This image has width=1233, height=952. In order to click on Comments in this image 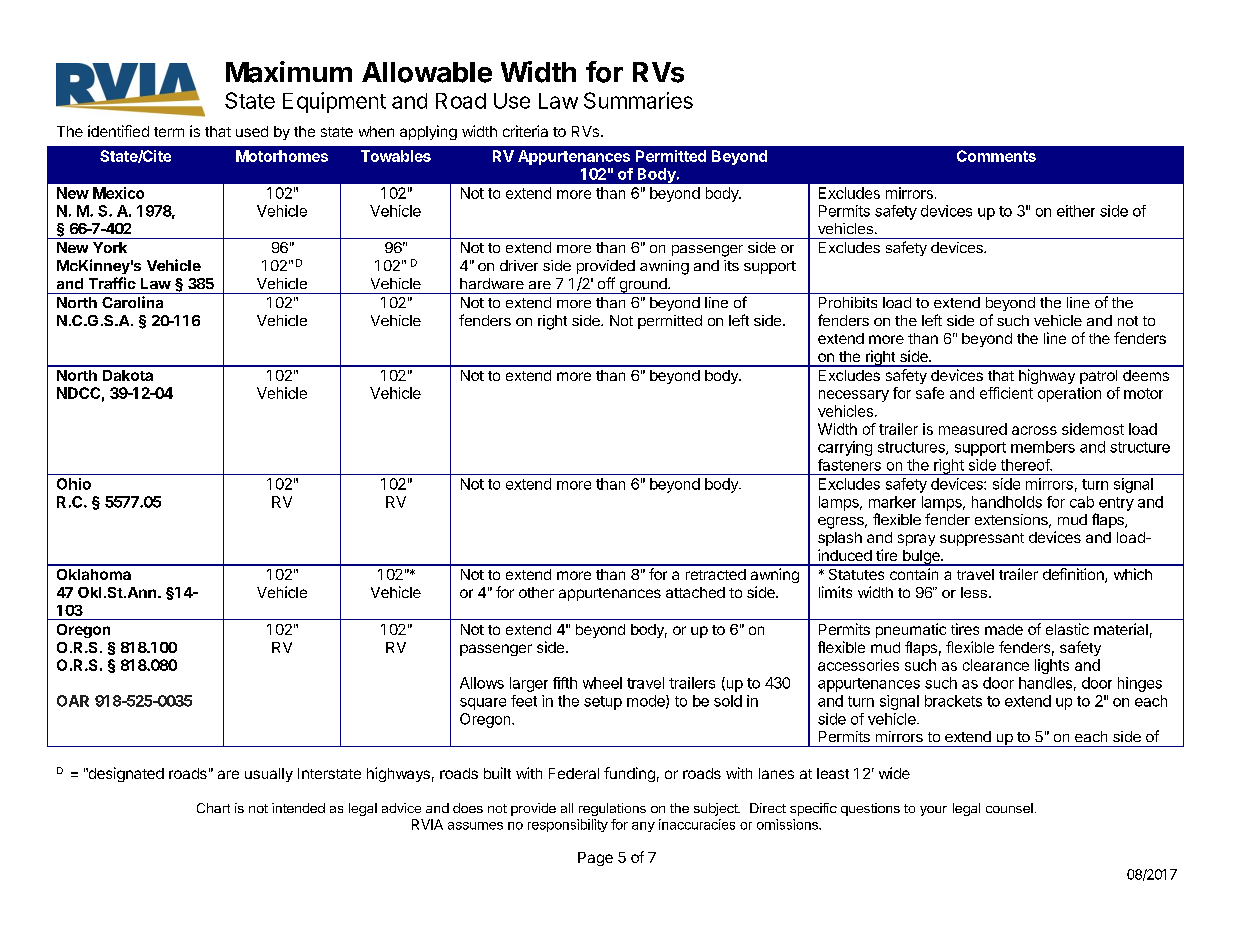, I will do `click(996, 156)`.
